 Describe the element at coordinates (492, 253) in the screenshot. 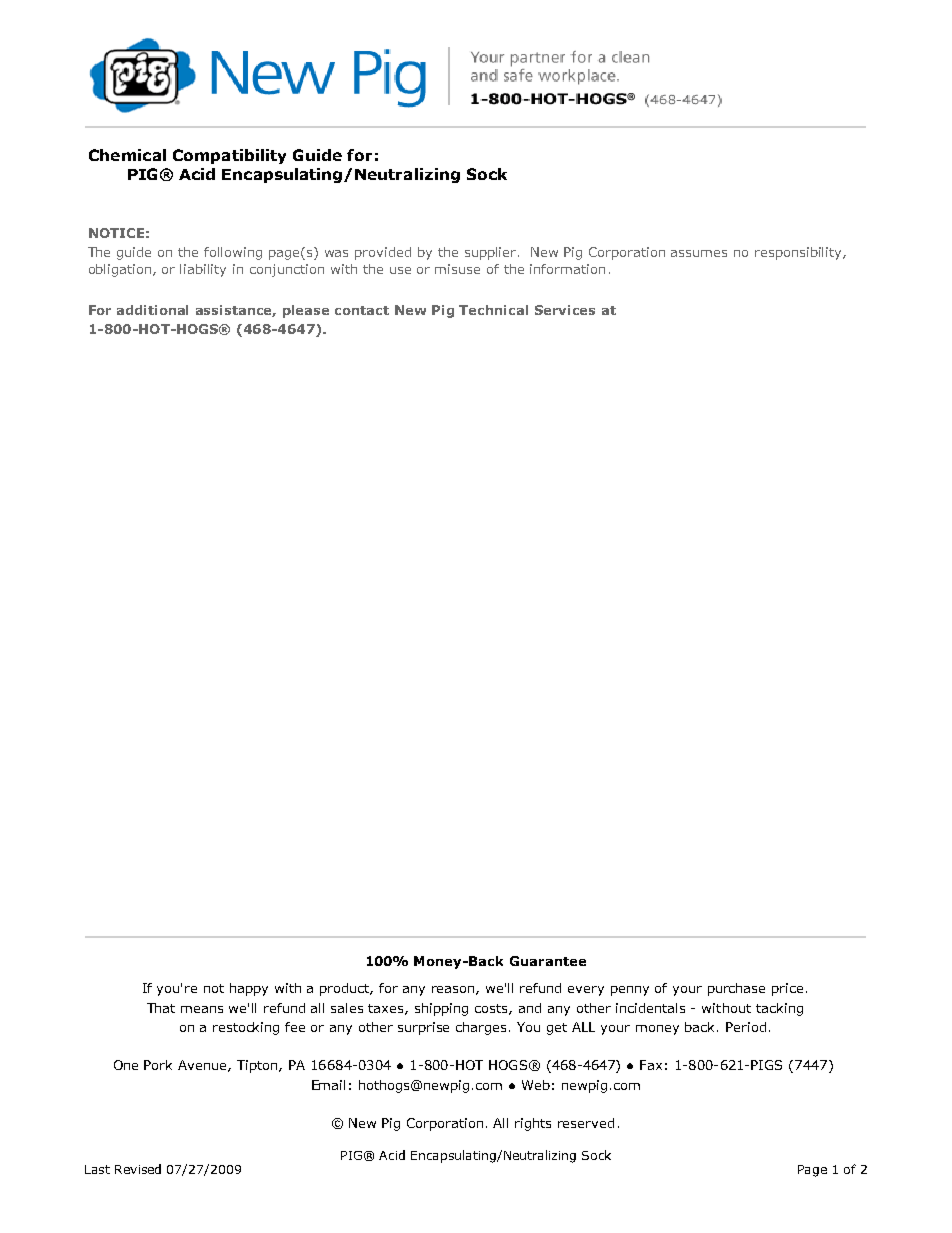

I see `supplier` at that location.
